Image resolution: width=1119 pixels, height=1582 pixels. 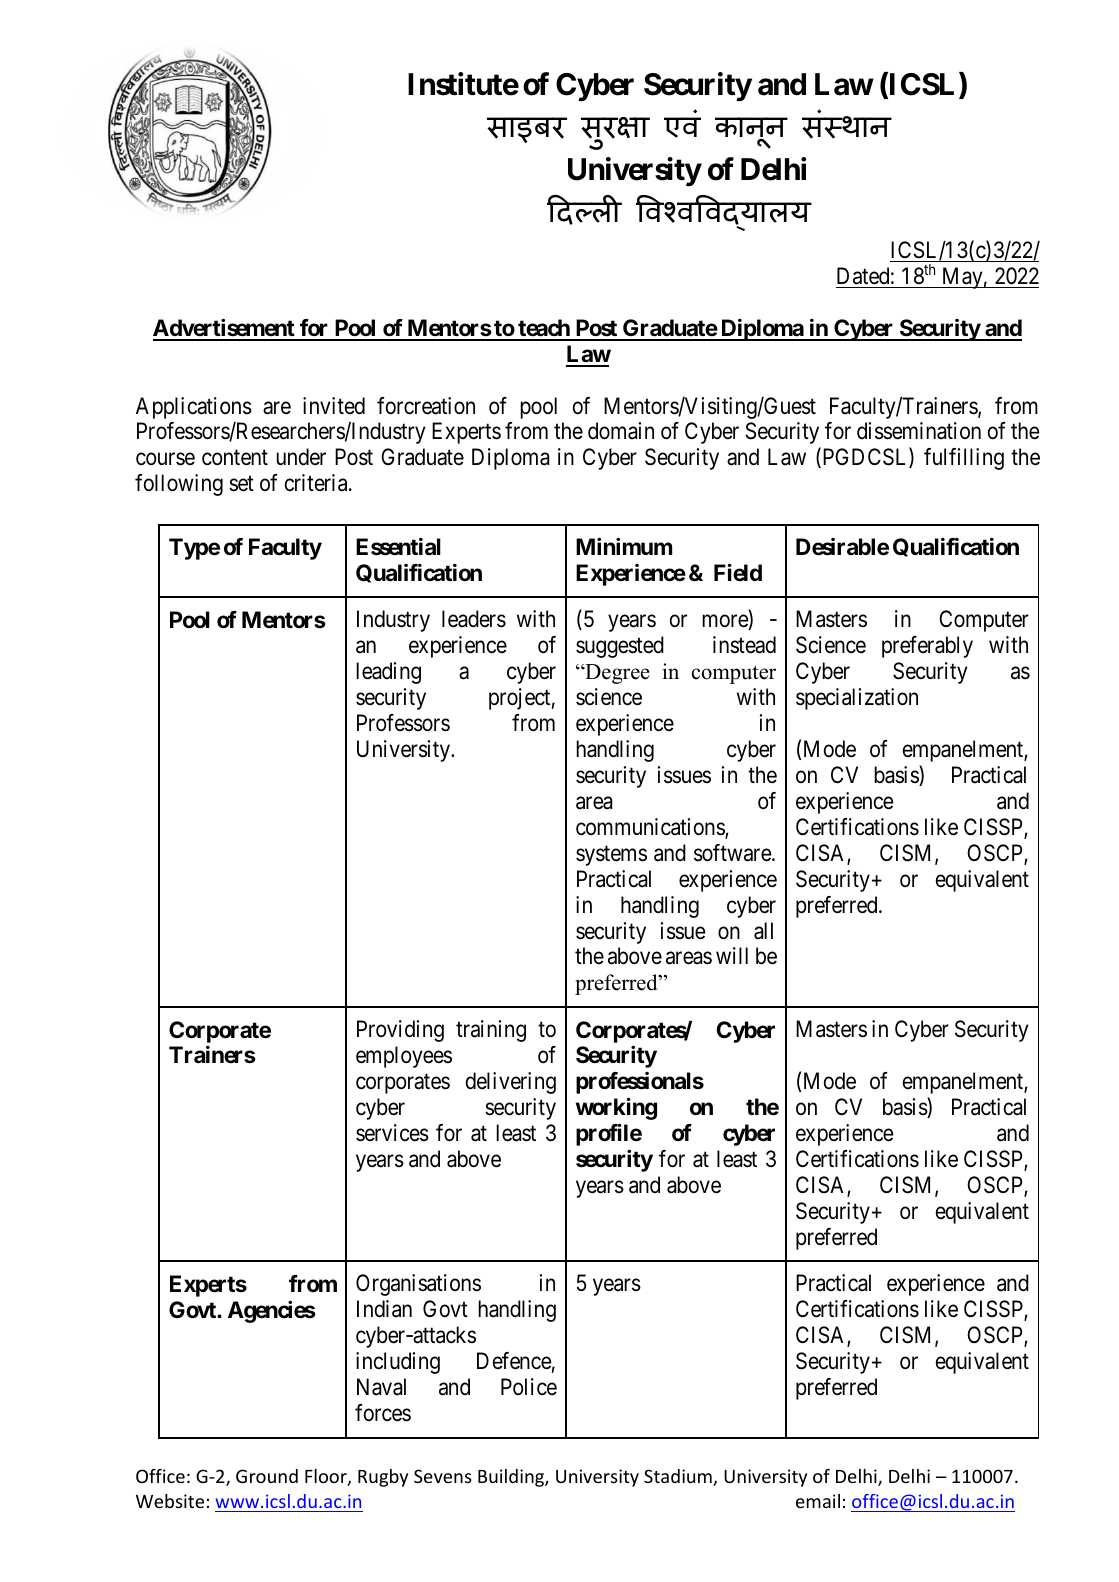 What do you see at coordinates (400, 1031) in the screenshot?
I see `Providing` at bounding box center [400, 1031].
